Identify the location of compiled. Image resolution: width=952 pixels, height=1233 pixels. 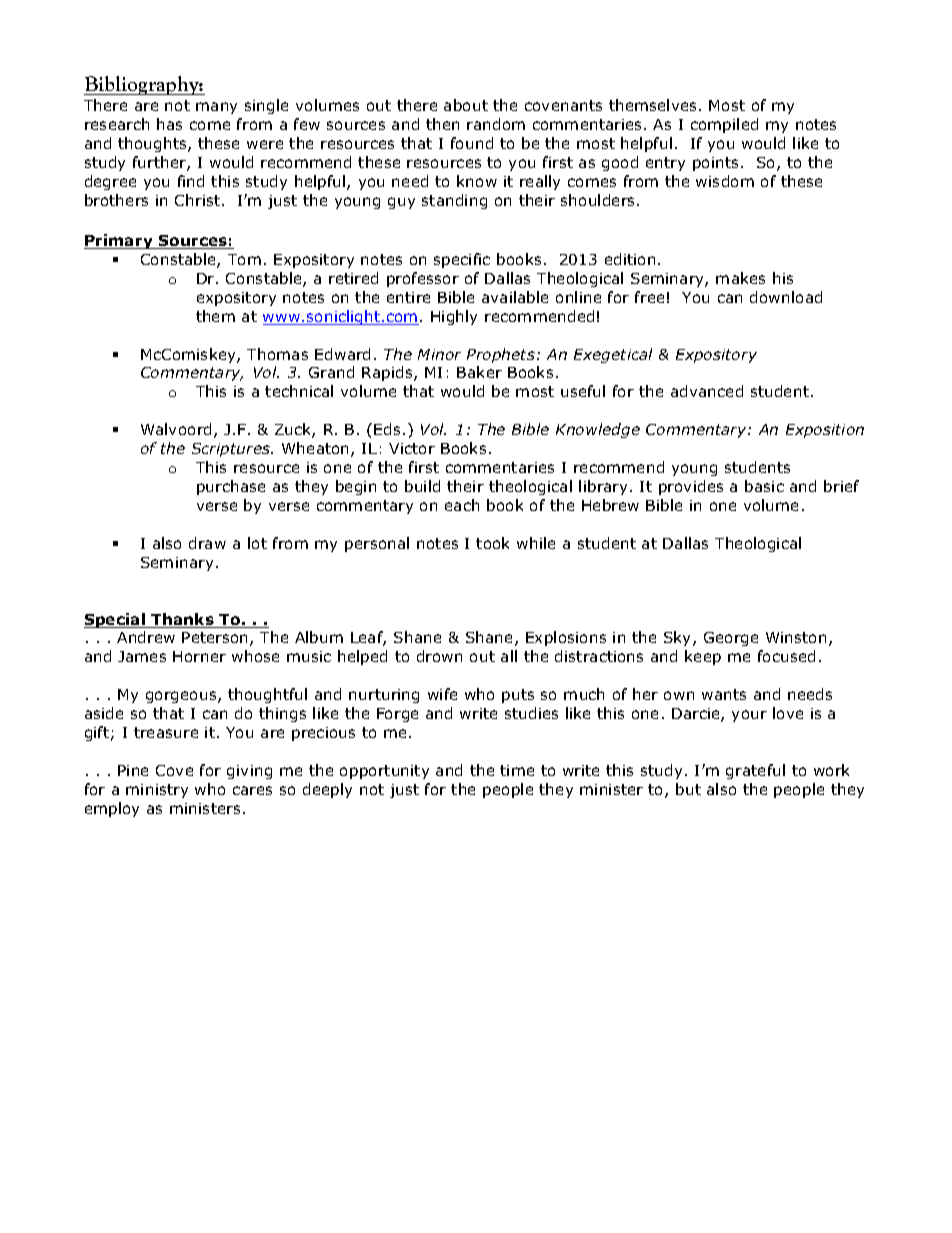
(724, 125).
